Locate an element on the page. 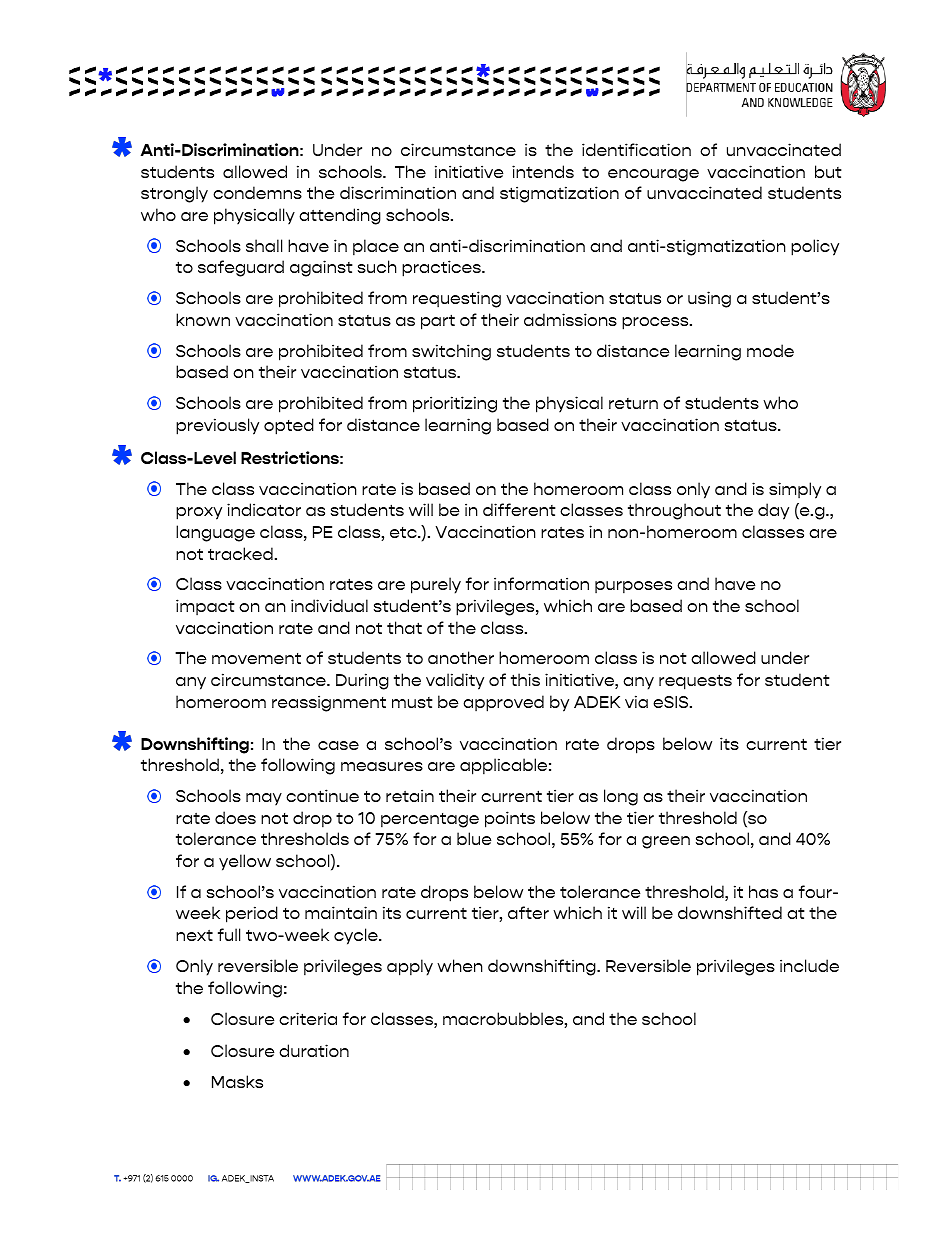 This page has width=952, height=1233. intends is located at coordinates (543, 171).
